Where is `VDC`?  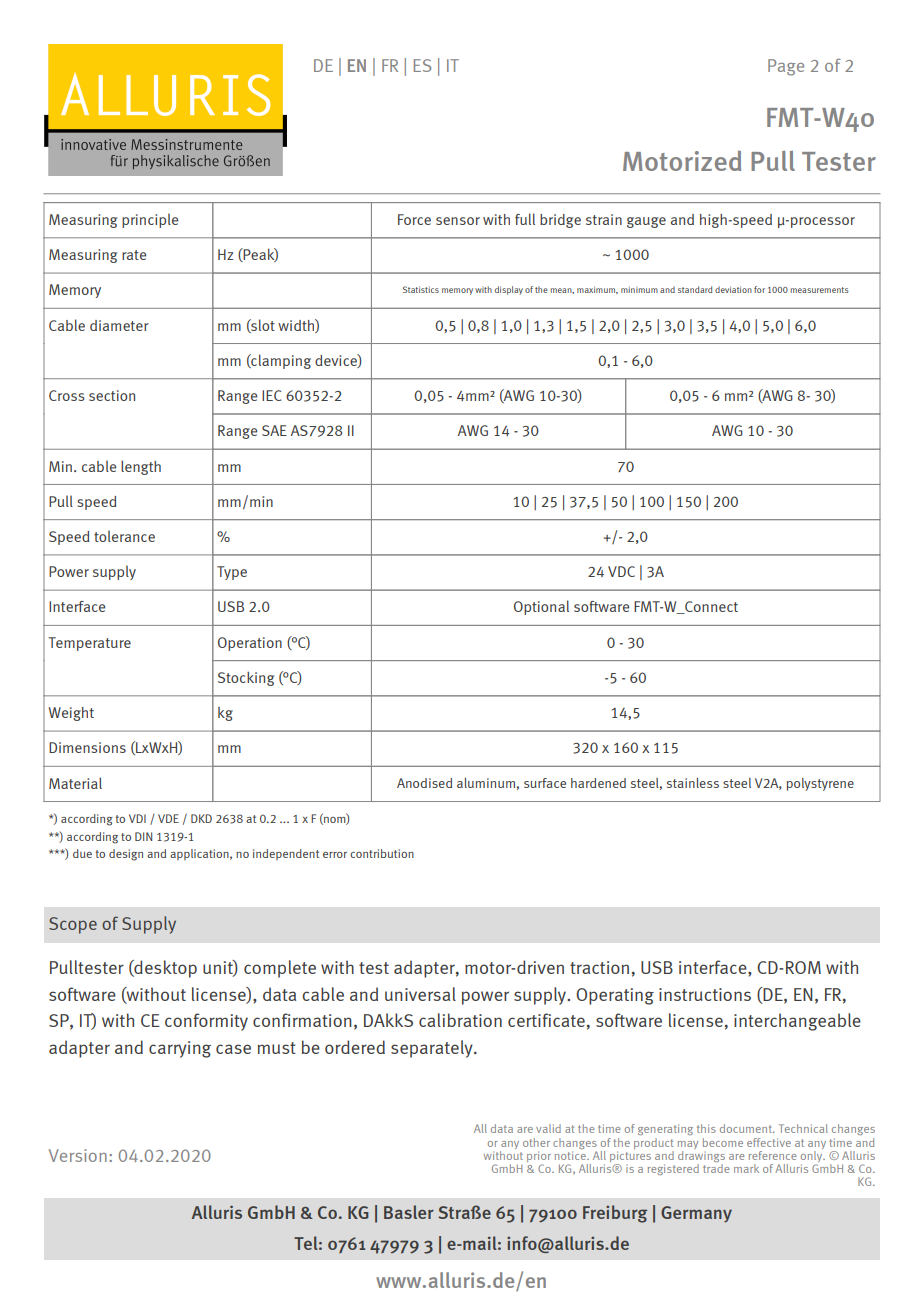 VDC is located at coordinates (621, 571).
